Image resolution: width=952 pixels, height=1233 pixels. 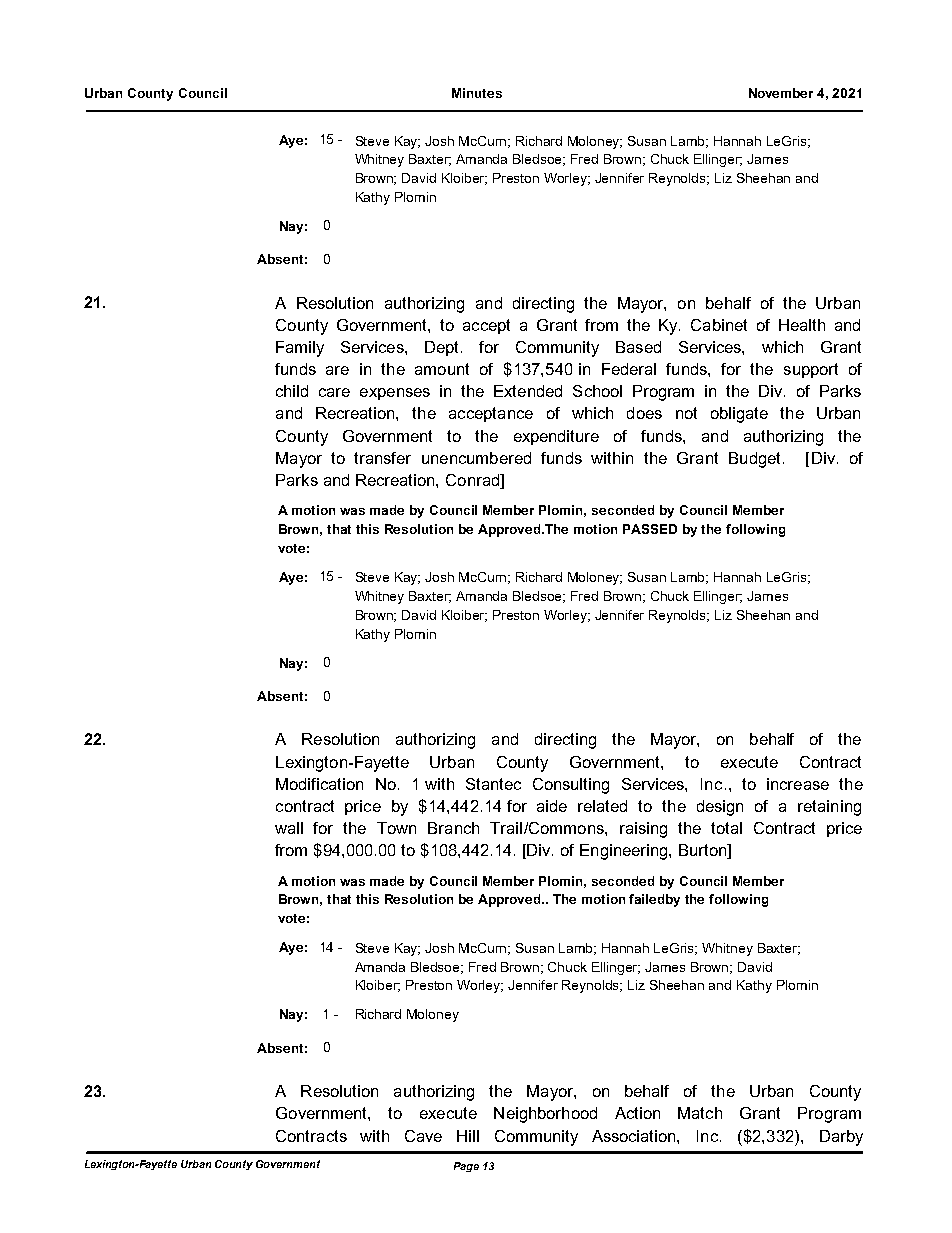 I want to click on transfer, so click(x=382, y=458).
